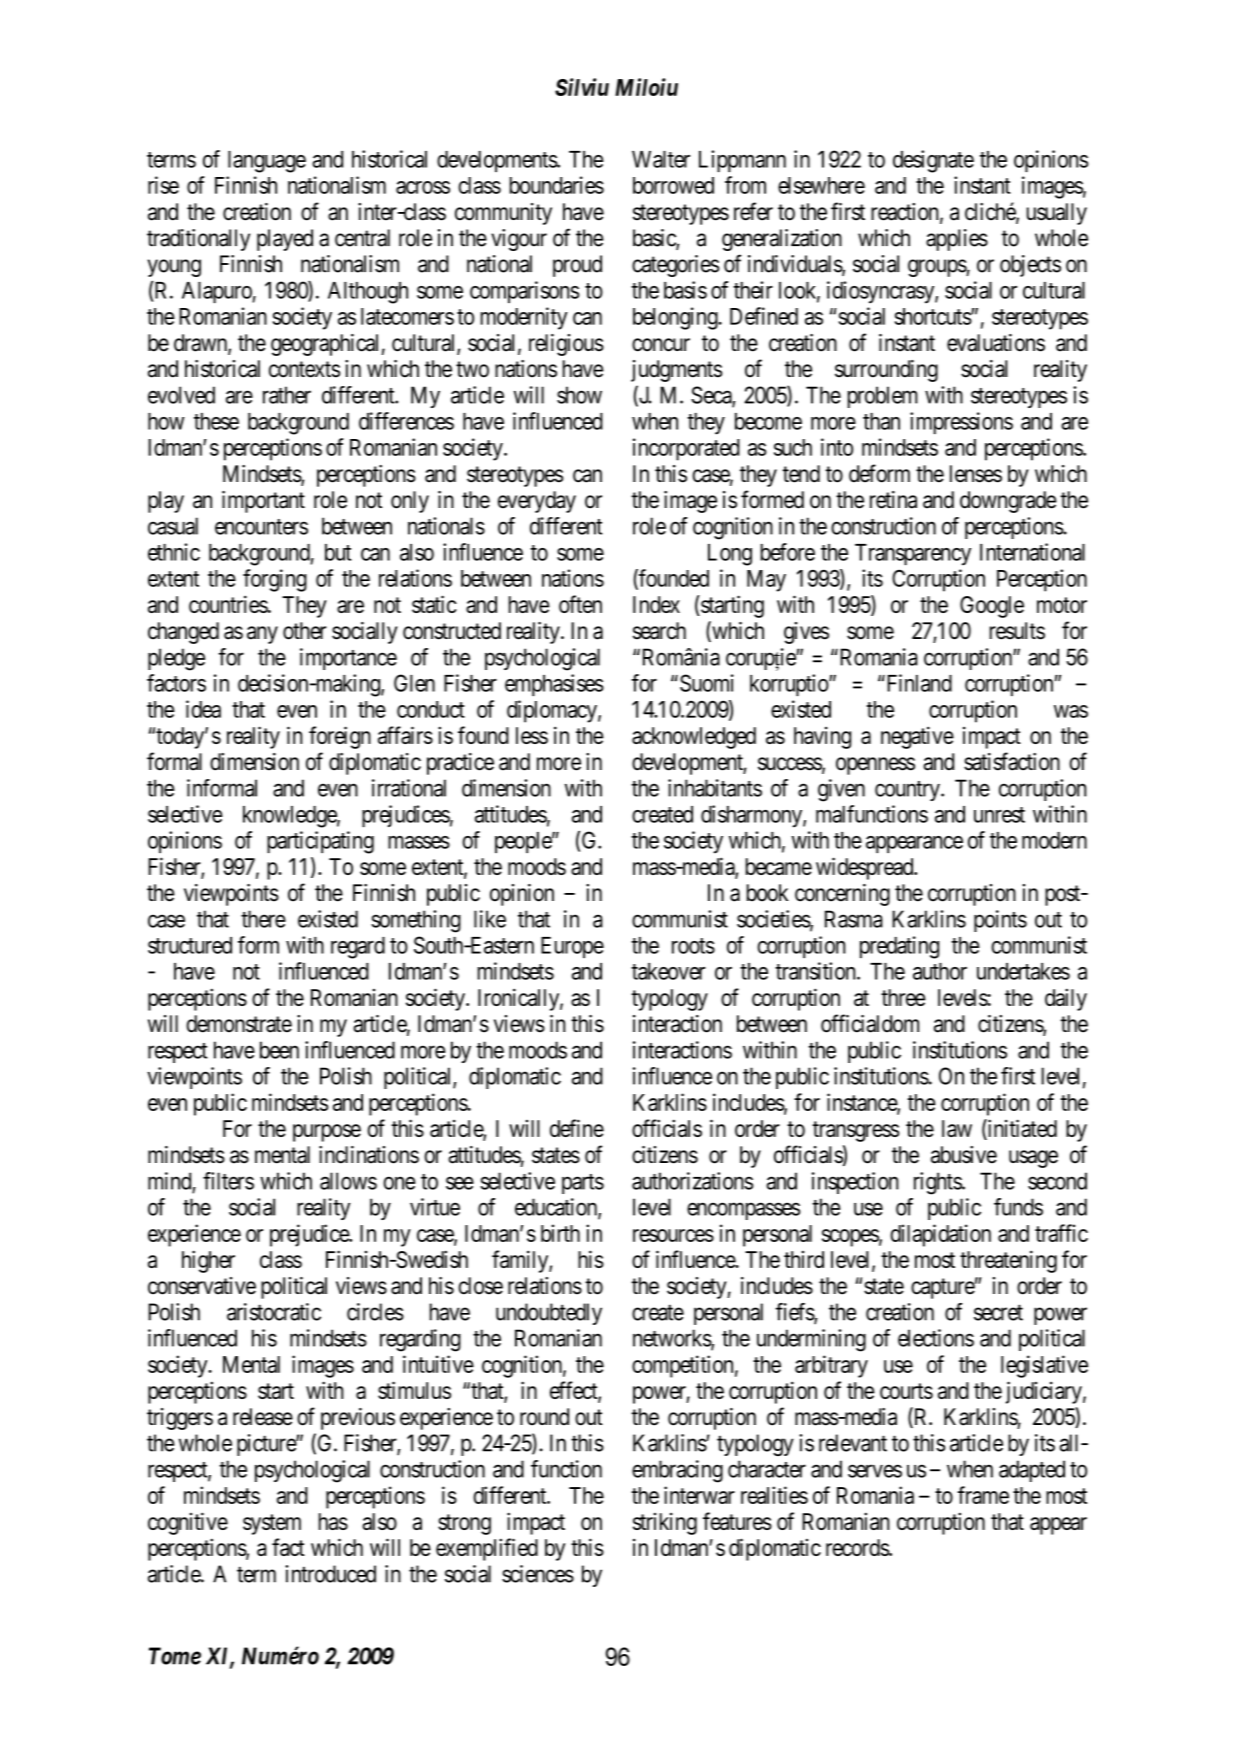  I want to click on Finland, so click(918, 683).
